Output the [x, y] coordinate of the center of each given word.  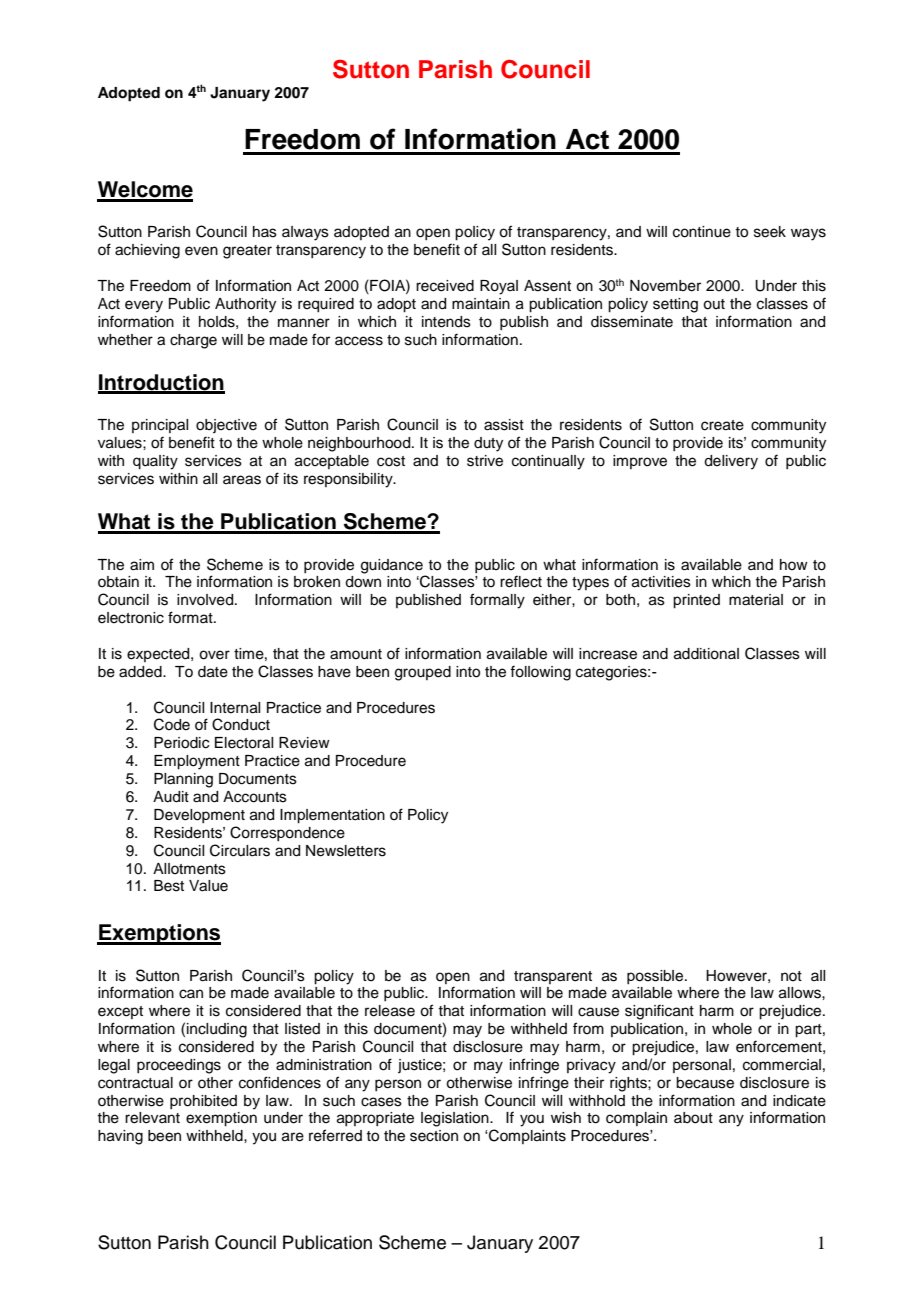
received [445, 286]
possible [656, 977]
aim [142, 565]
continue [702, 232]
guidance [393, 567]
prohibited [203, 1102]
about [693, 1118]
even [201, 251]
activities [661, 582]
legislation [456, 1119]
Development [199, 816]
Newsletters [346, 851]
